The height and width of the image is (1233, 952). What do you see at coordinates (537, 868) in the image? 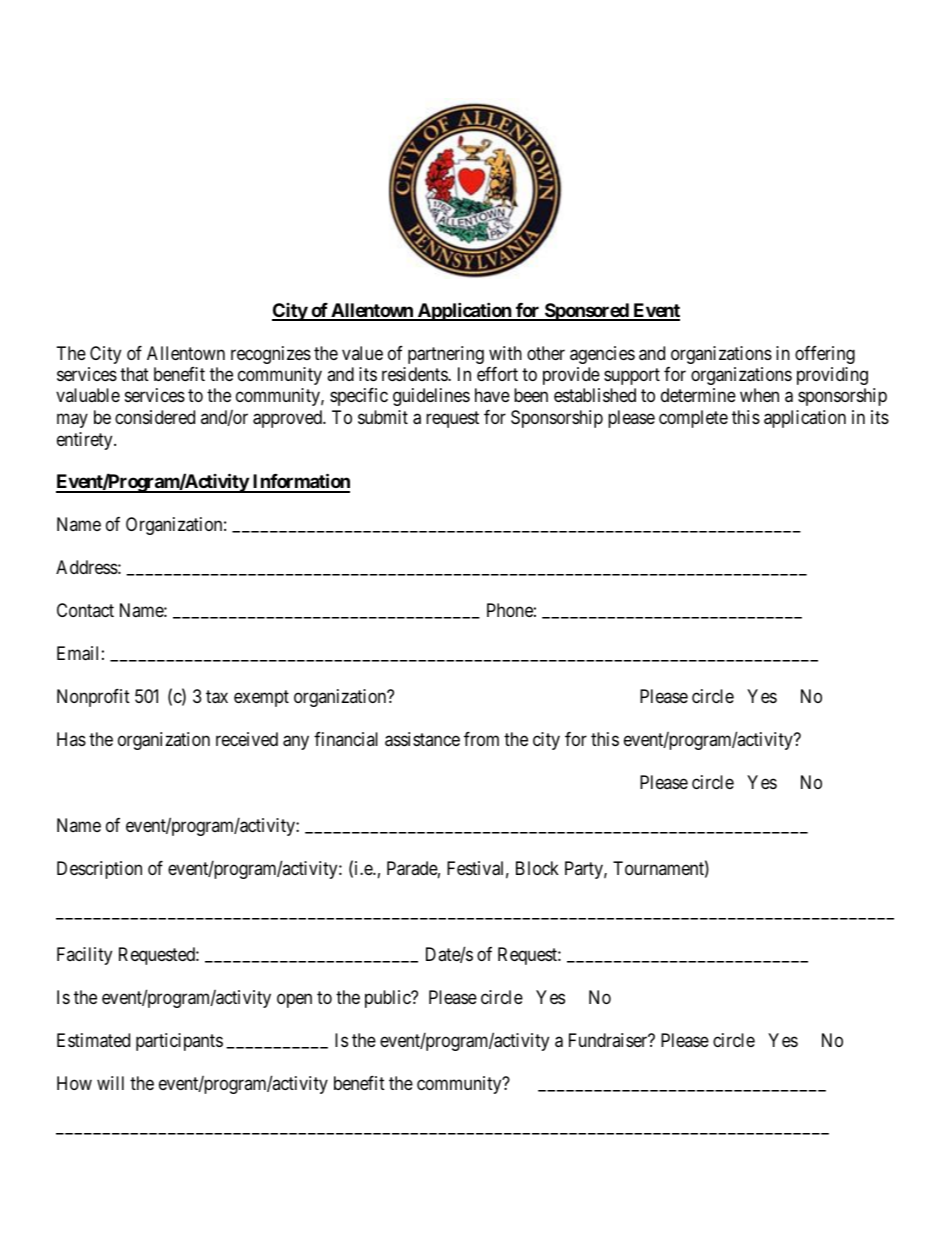
I see `Block` at bounding box center [537, 868].
